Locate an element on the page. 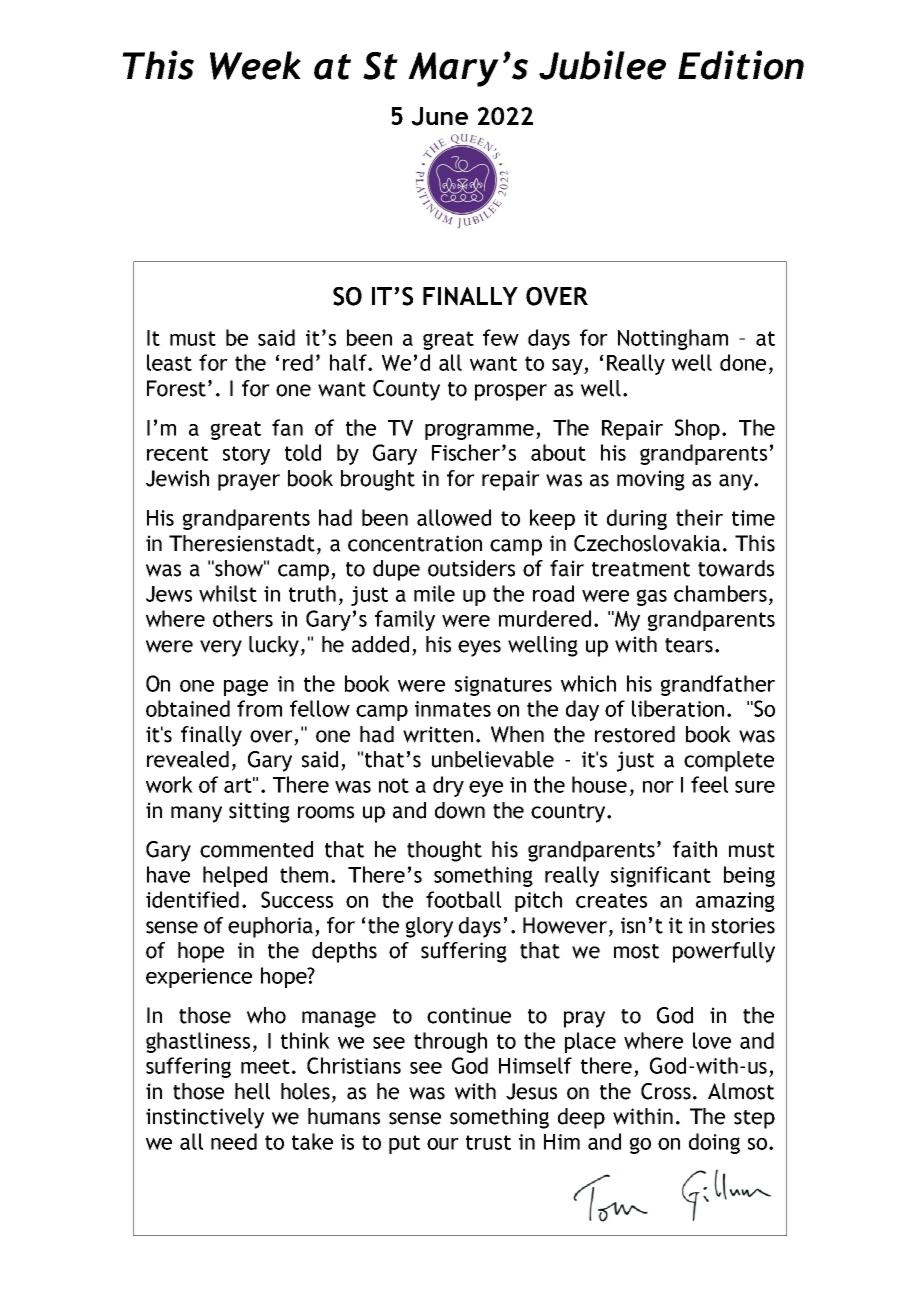  few is located at coordinates (501, 337).
